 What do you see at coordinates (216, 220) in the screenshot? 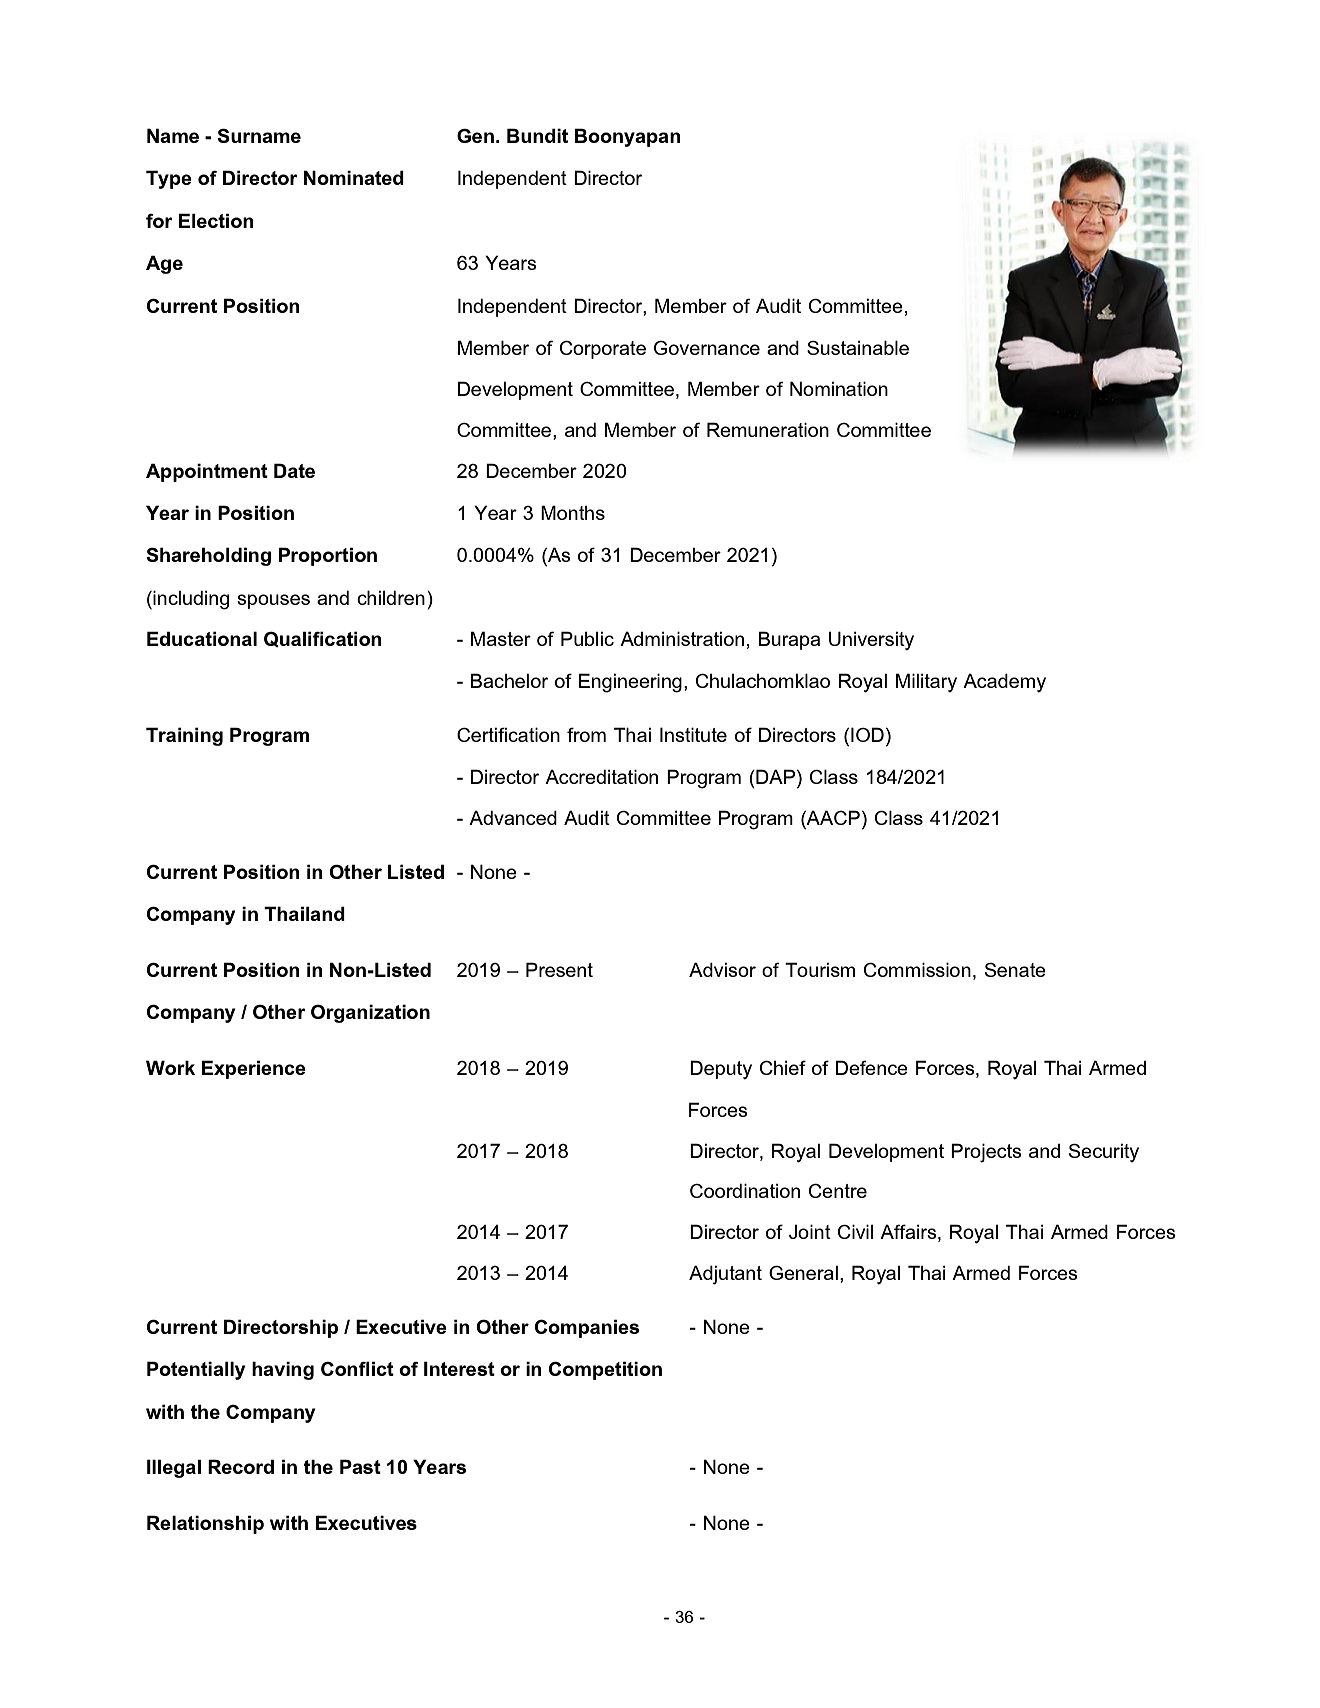
I see `Election` at bounding box center [216, 220].
